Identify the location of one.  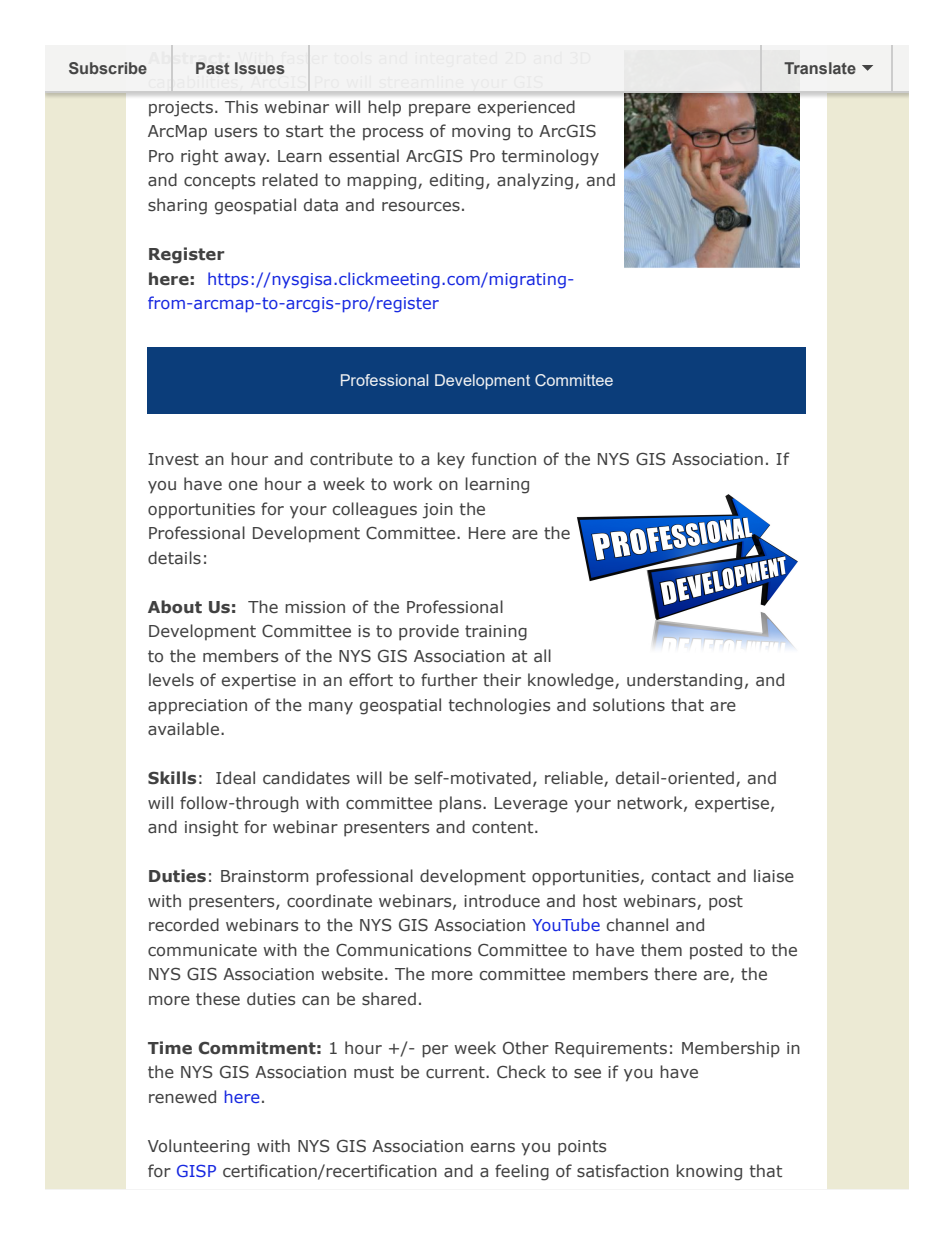
(243, 485).
